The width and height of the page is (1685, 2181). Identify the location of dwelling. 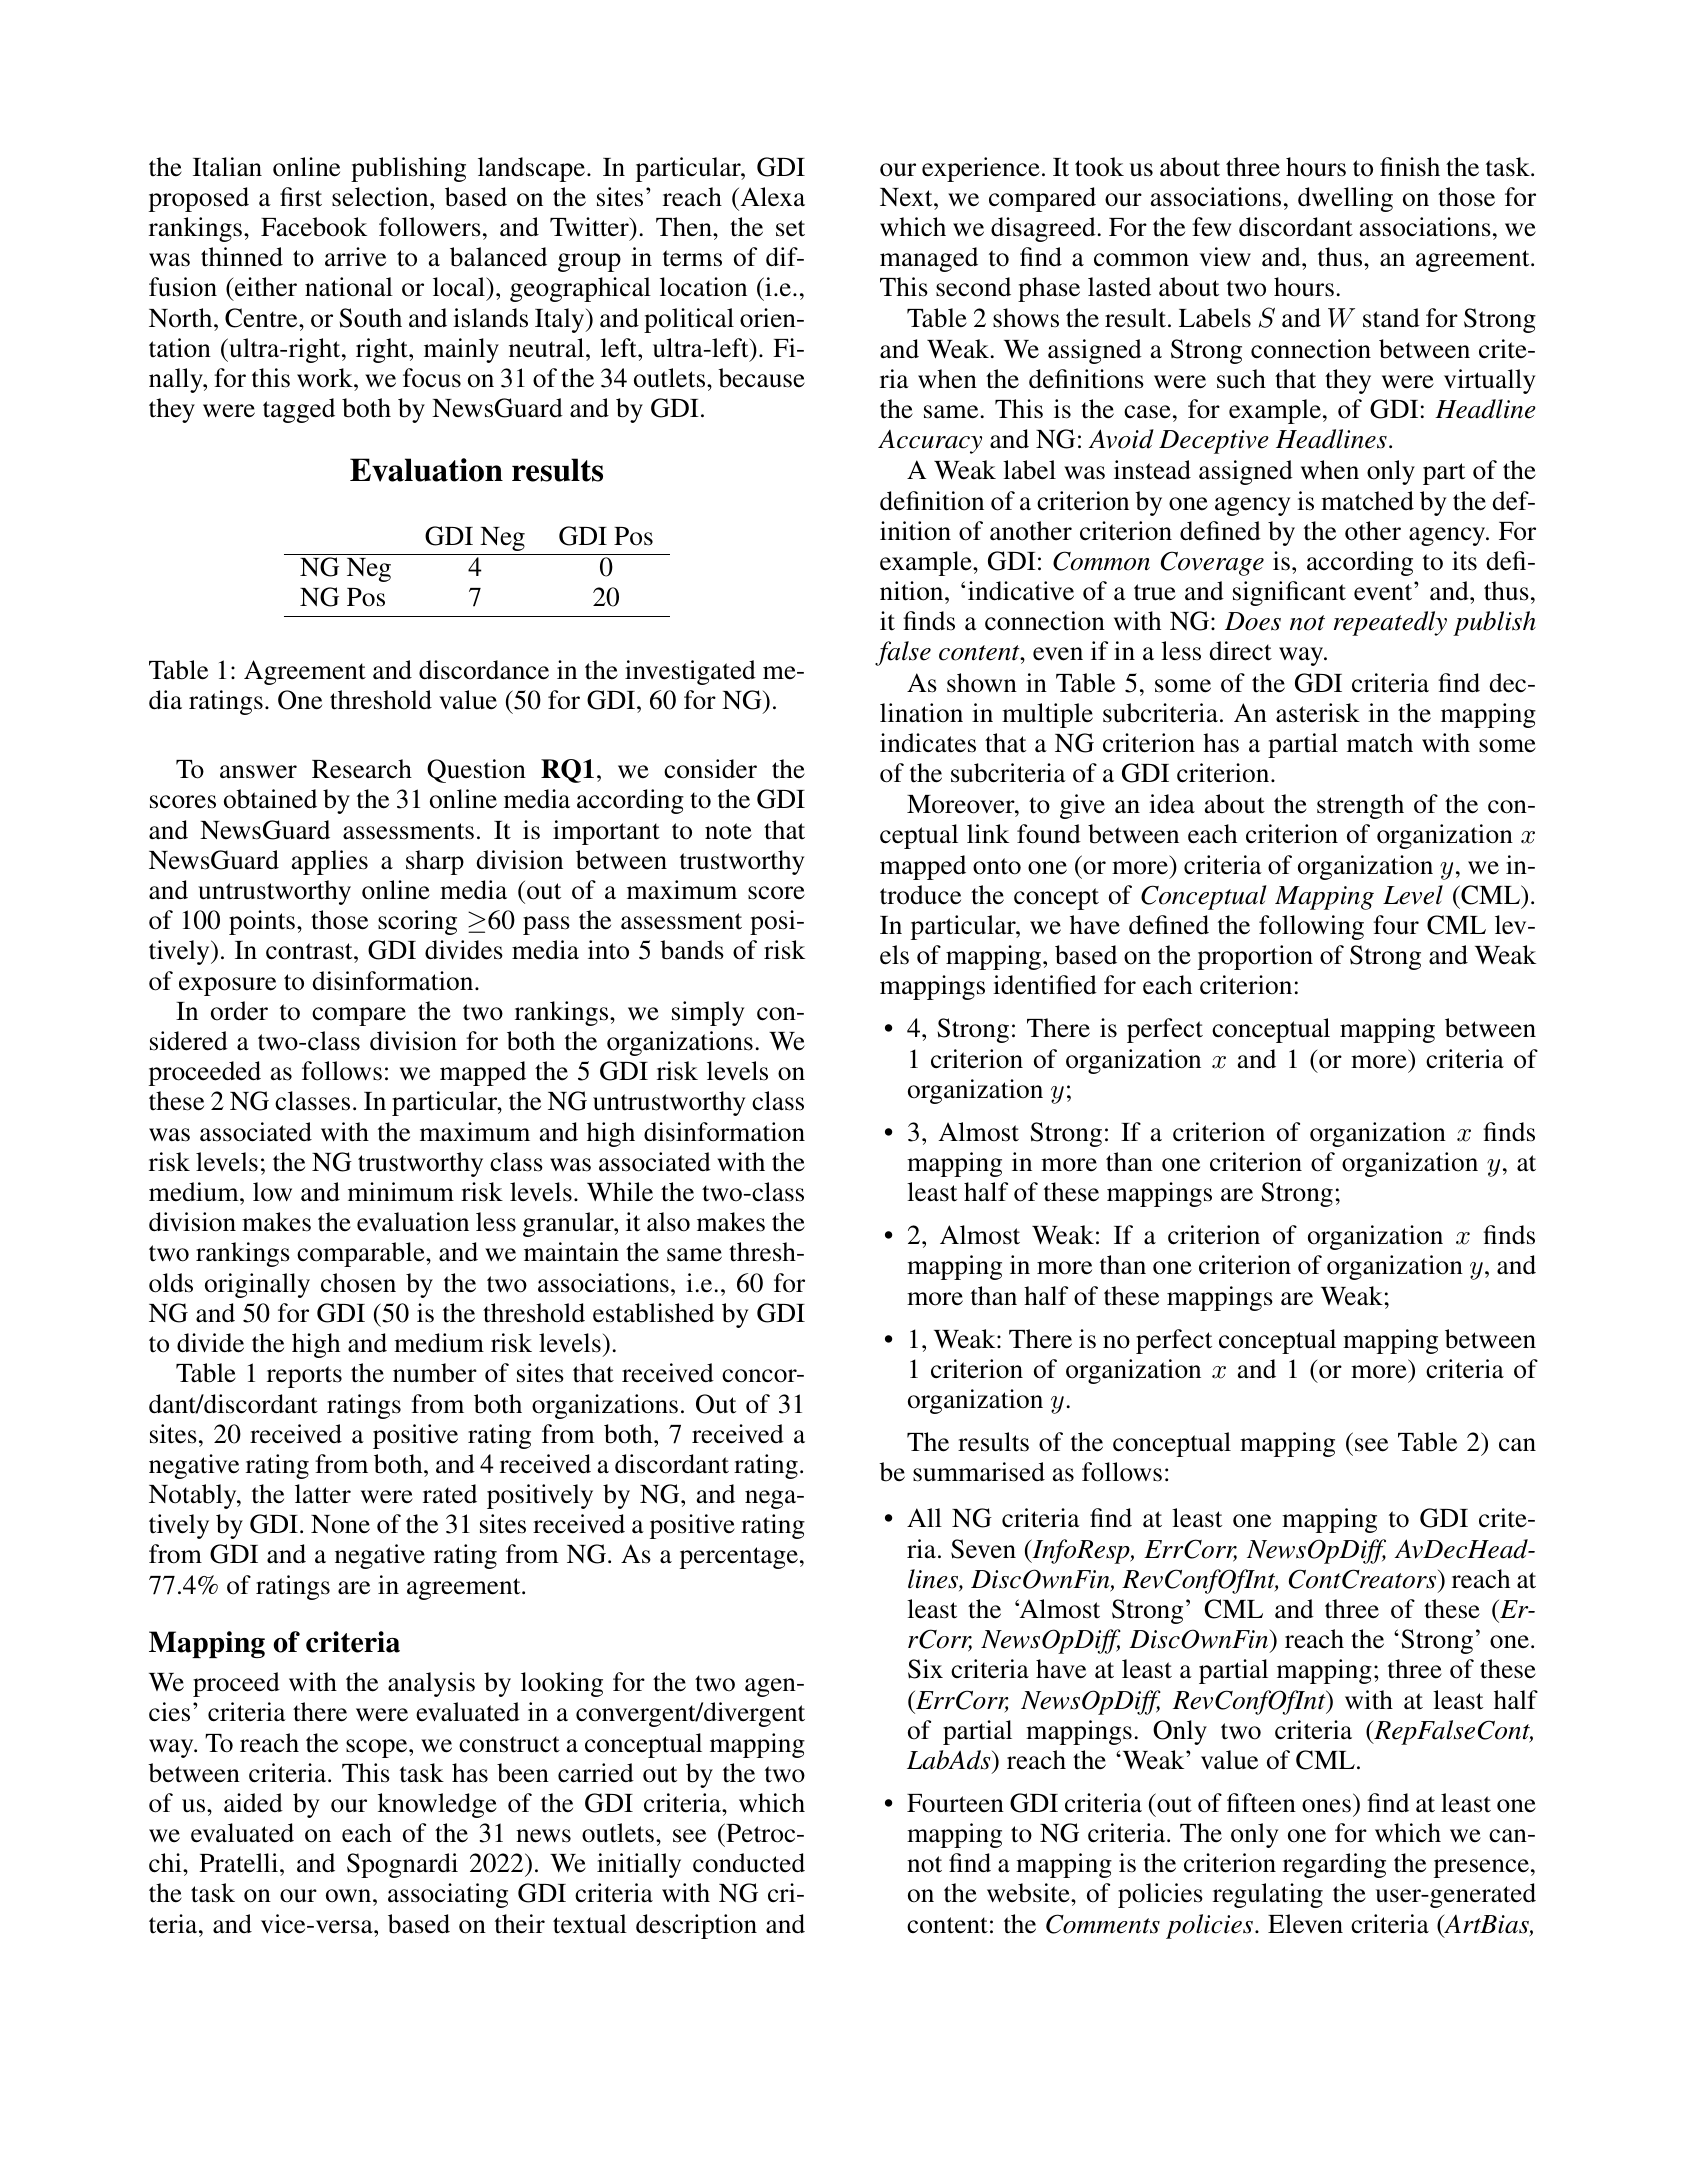
(1345, 199).
